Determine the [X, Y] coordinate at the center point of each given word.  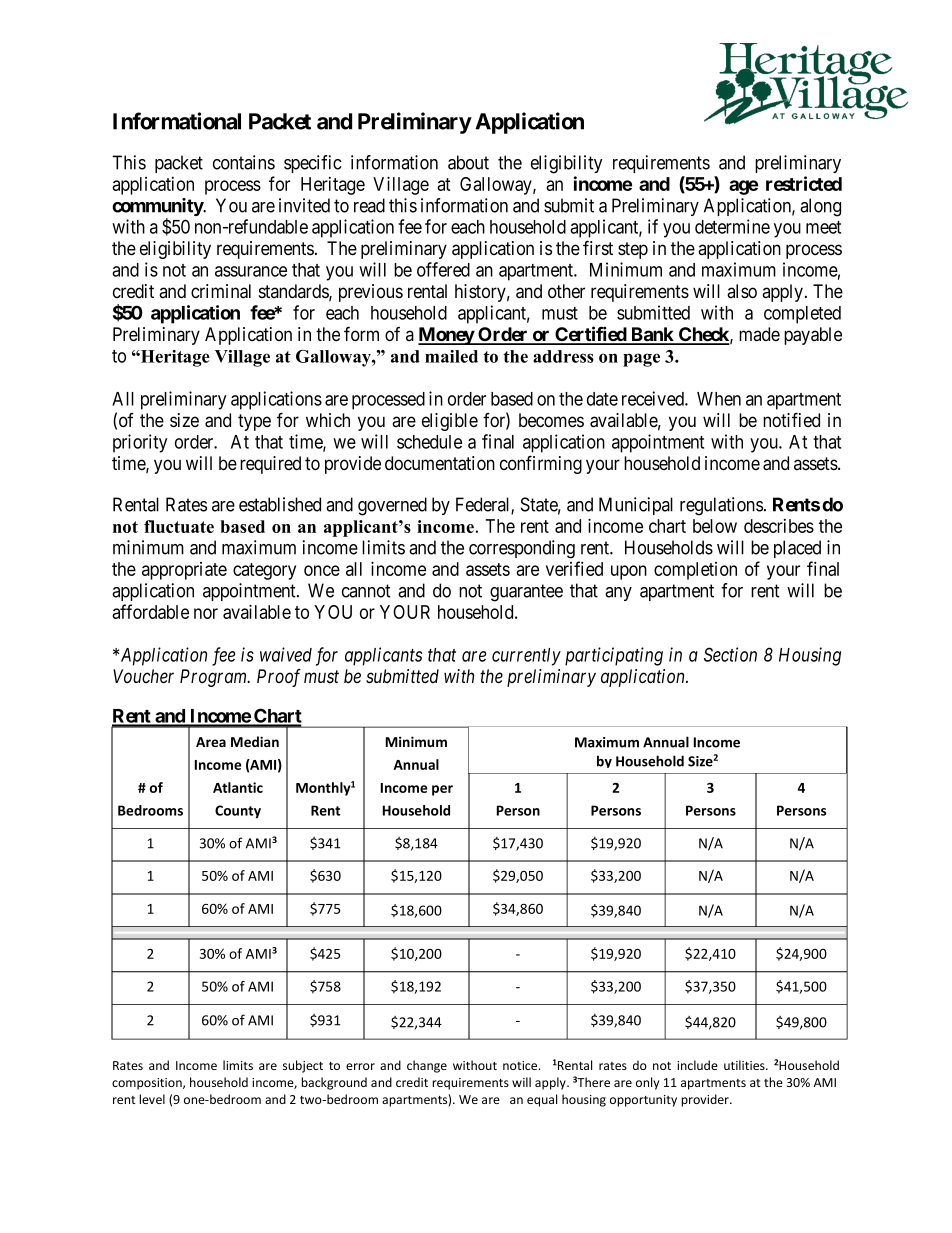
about [468, 162]
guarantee [526, 593]
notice [521, 1065]
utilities [745, 1065]
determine [732, 226]
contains [244, 162]
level [152, 1099]
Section [730, 654]
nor [206, 613]
